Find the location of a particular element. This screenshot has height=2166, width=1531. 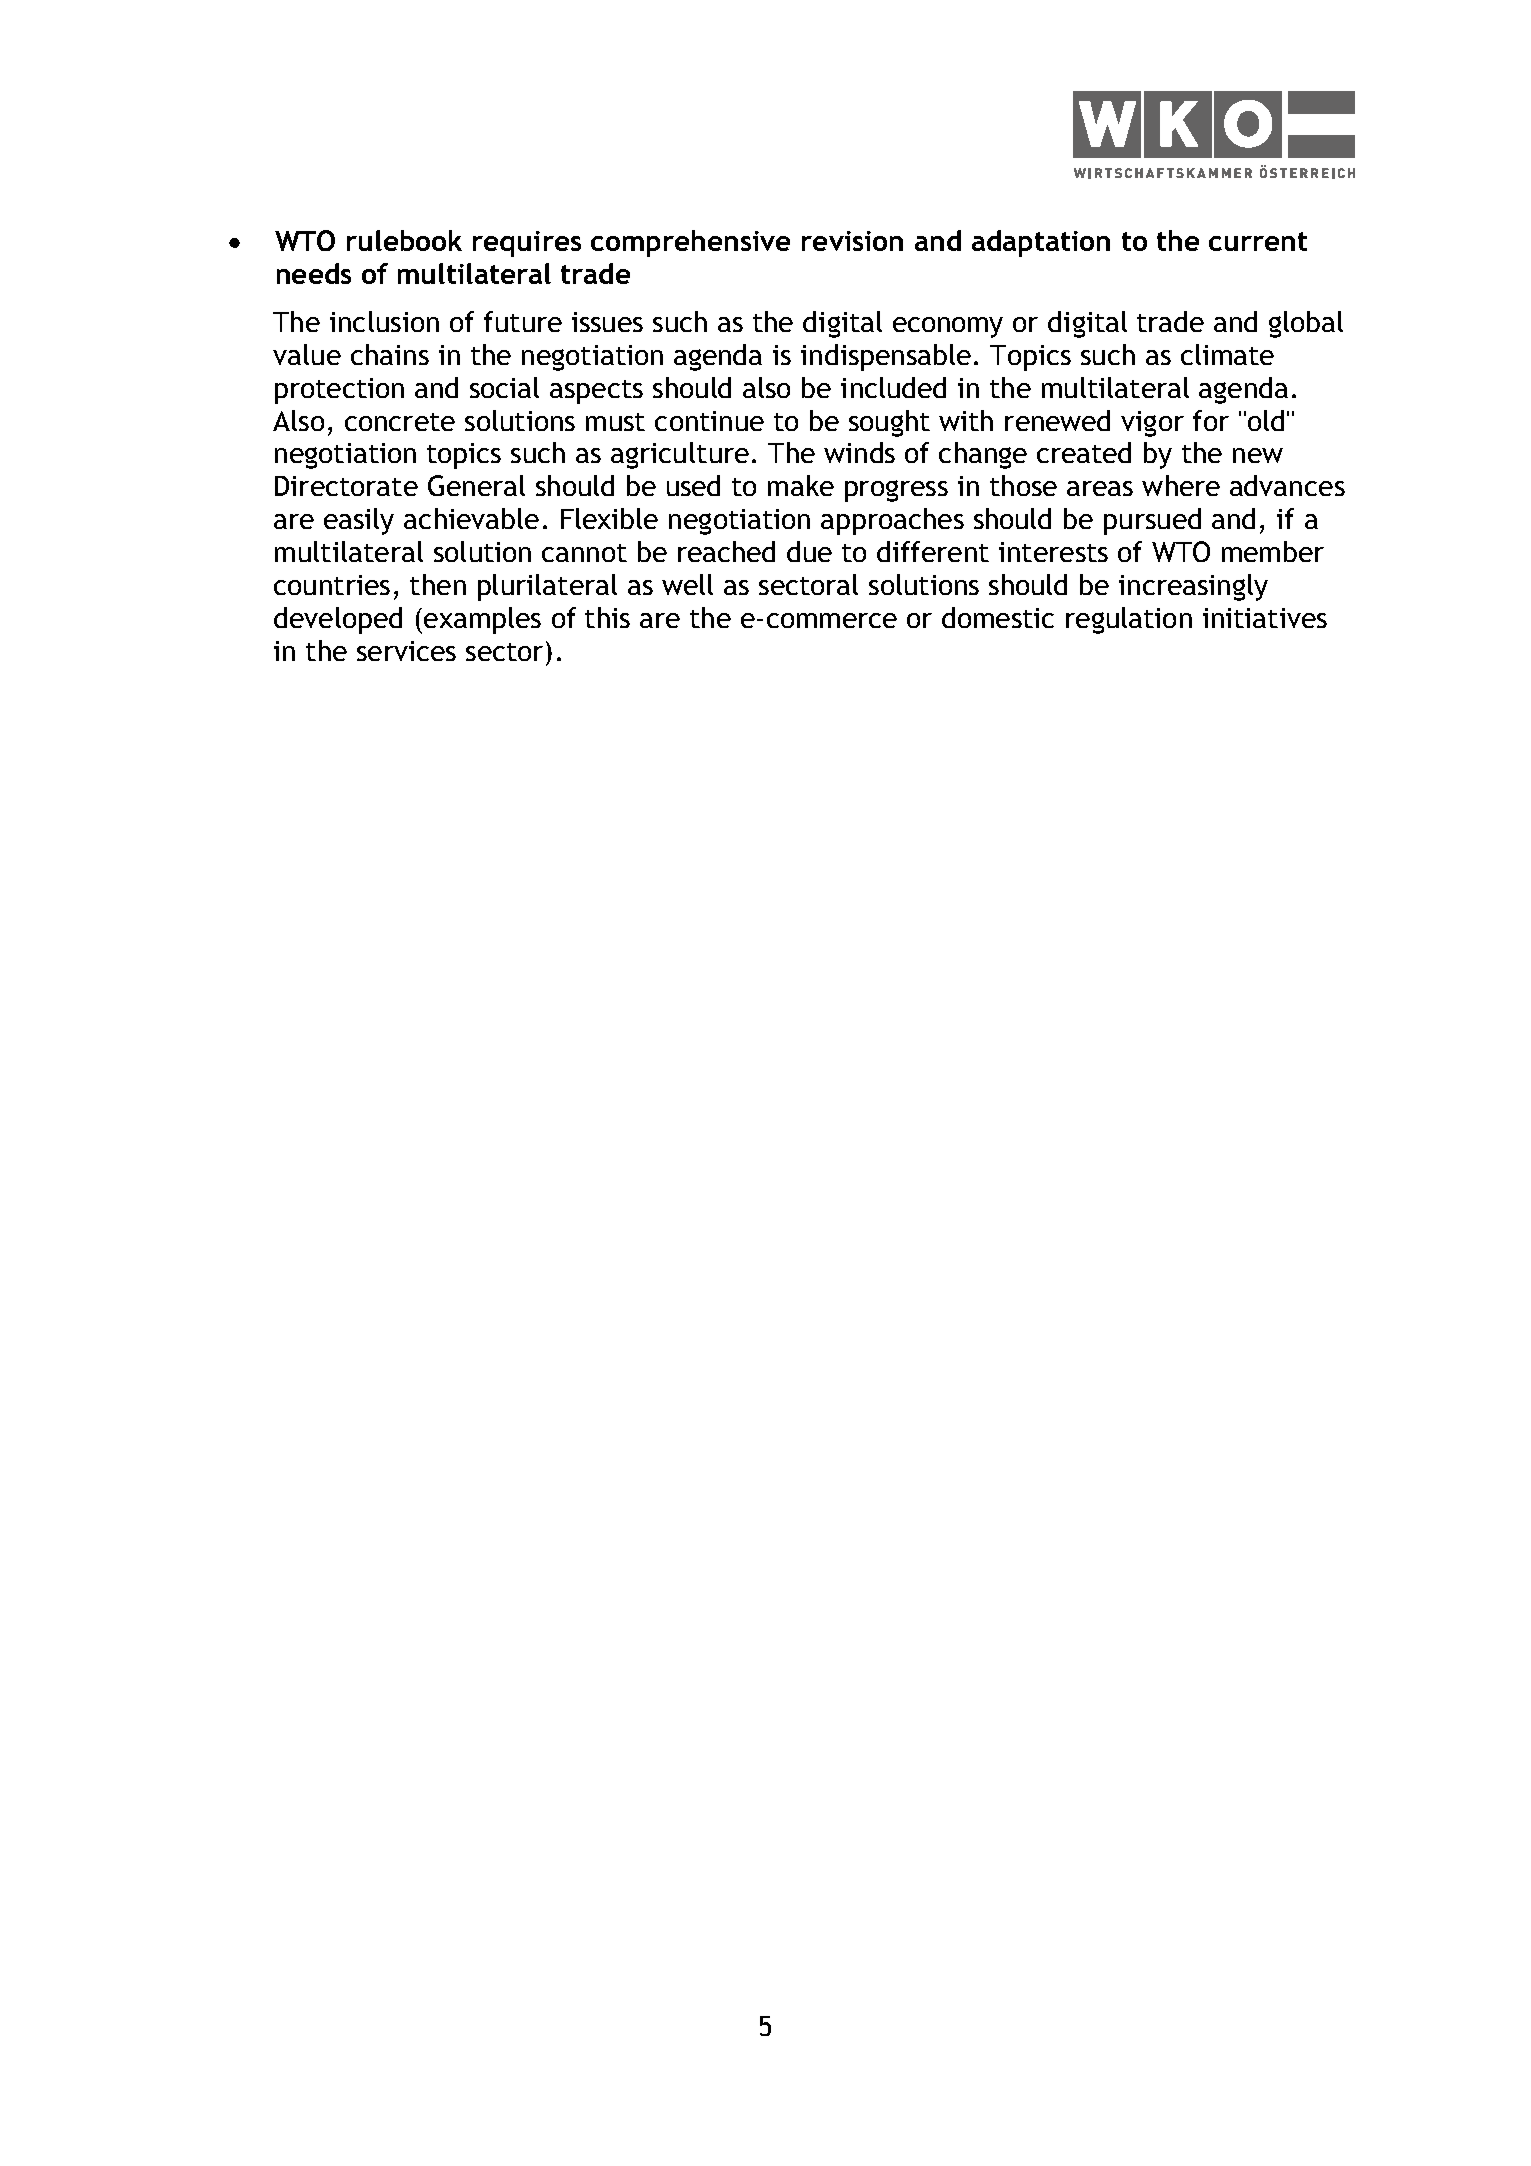

current is located at coordinates (1258, 241).
